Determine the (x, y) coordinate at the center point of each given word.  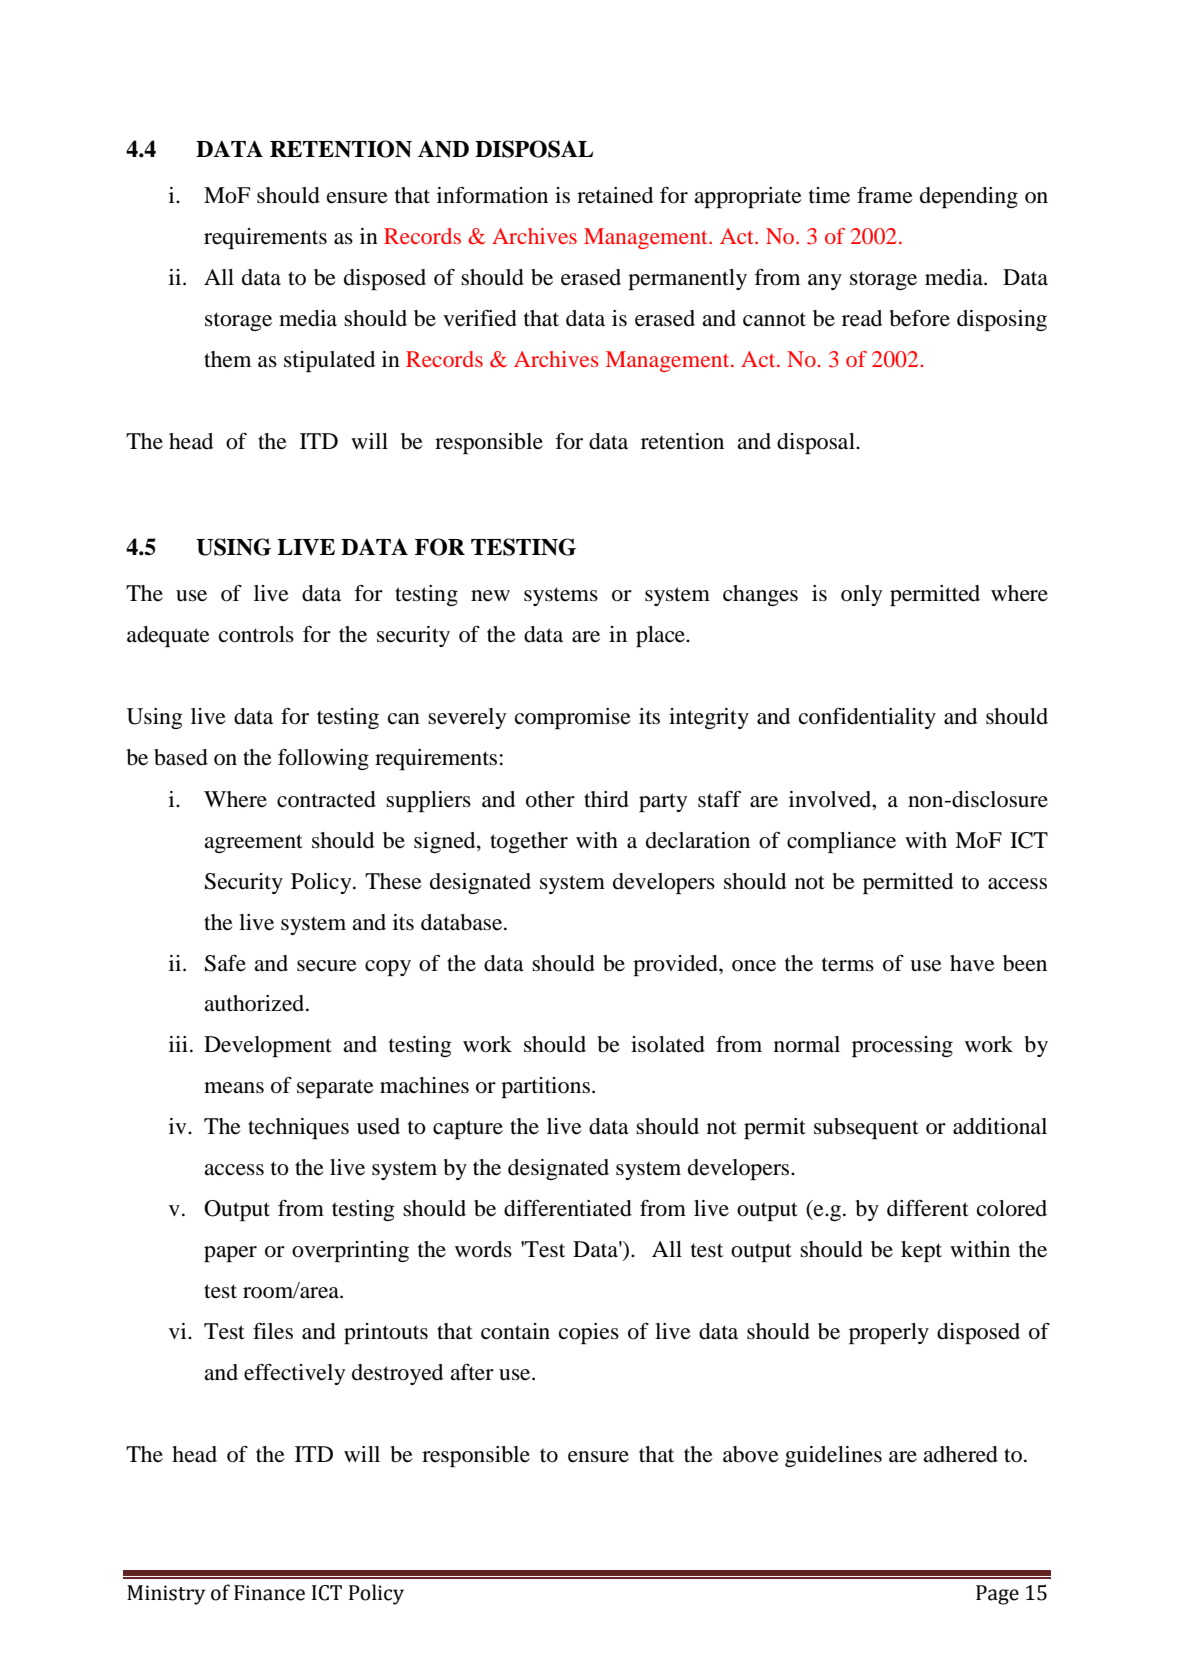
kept (921, 1251)
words (483, 1249)
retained (615, 195)
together (529, 842)
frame (885, 195)
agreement (253, 843)
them (227, 359)
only (861, 595)
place (662, 636)
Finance (269, 1593)
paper (230, 1254)
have (972, 963)
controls (256, 634)
